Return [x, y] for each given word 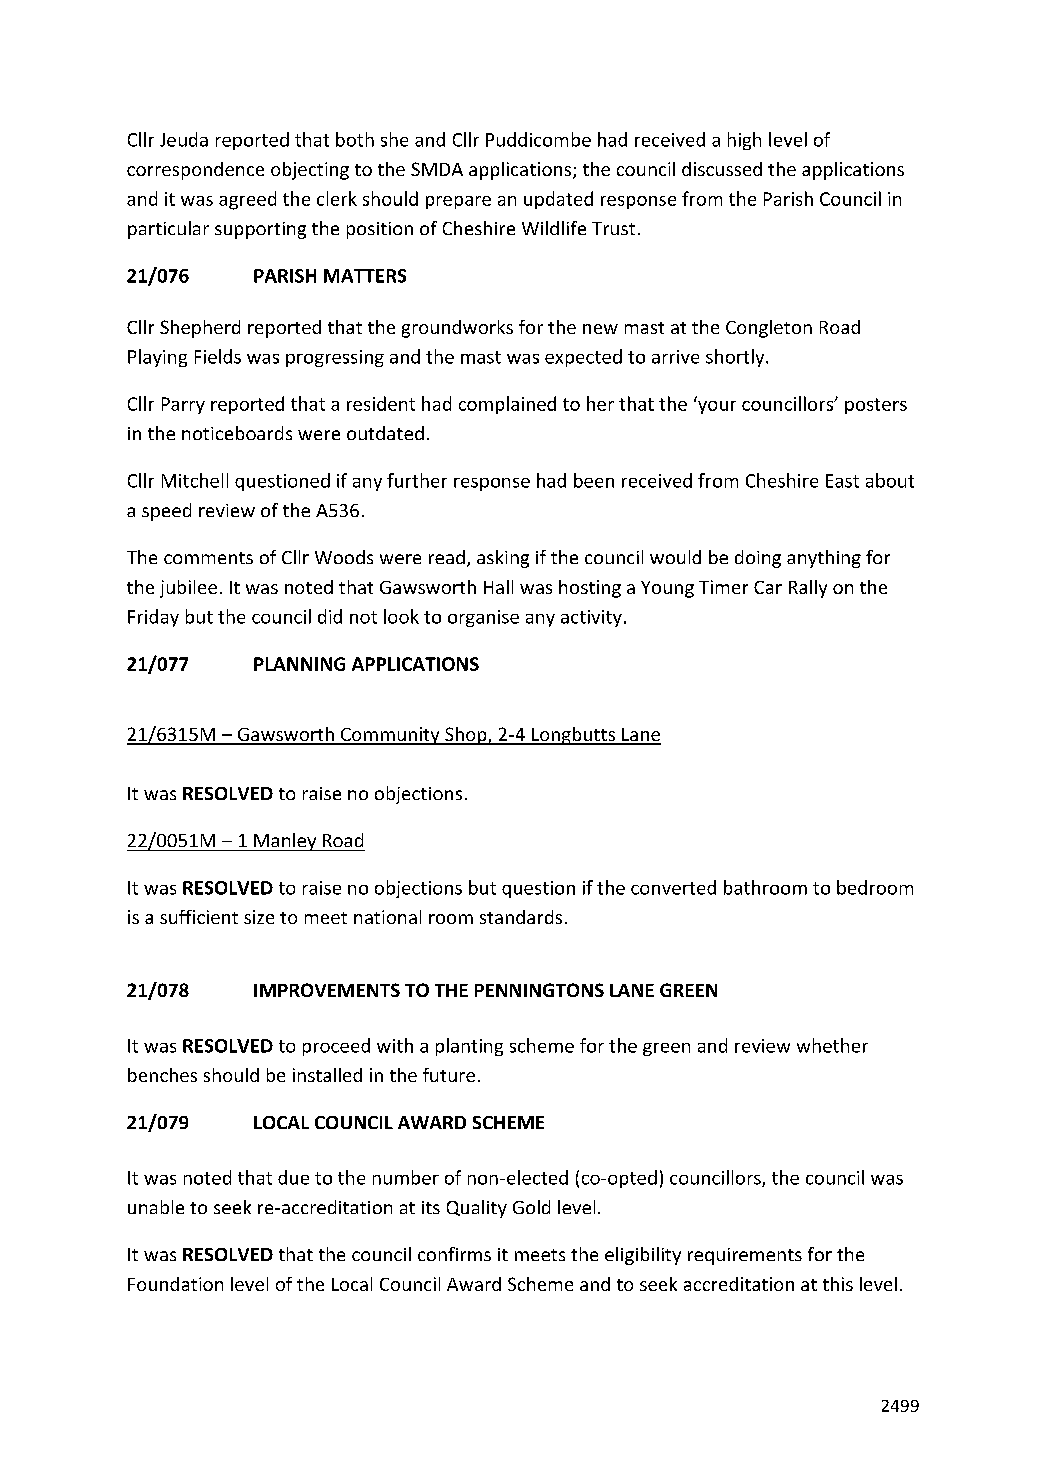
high [744, 141]
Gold [531, 1207]
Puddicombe [538, 139]
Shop [466, 736]
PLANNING [299, 664]
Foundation [175, 1284]
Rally [808, 589]
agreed [247, 200]
